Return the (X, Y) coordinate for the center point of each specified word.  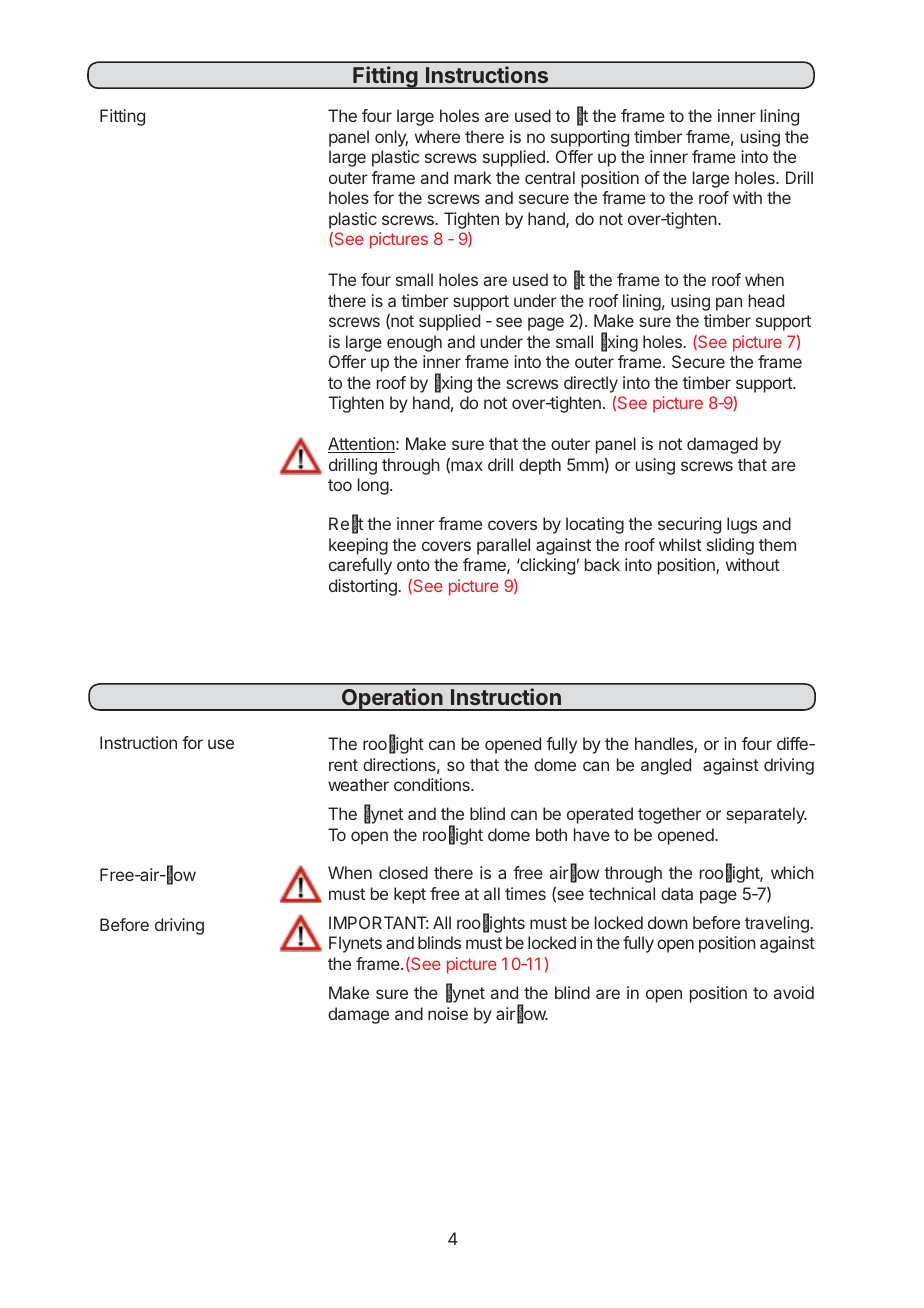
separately (766, 815)
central (550, 177)
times (525, 893)
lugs (742, 525)
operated (600, 815)
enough (414, 343)
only (391, 138)
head (766, 300)
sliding (730, 546)
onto (413, 565)
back (602, 564)
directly (591, 384)
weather (358, 784)
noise (448, 1013)
